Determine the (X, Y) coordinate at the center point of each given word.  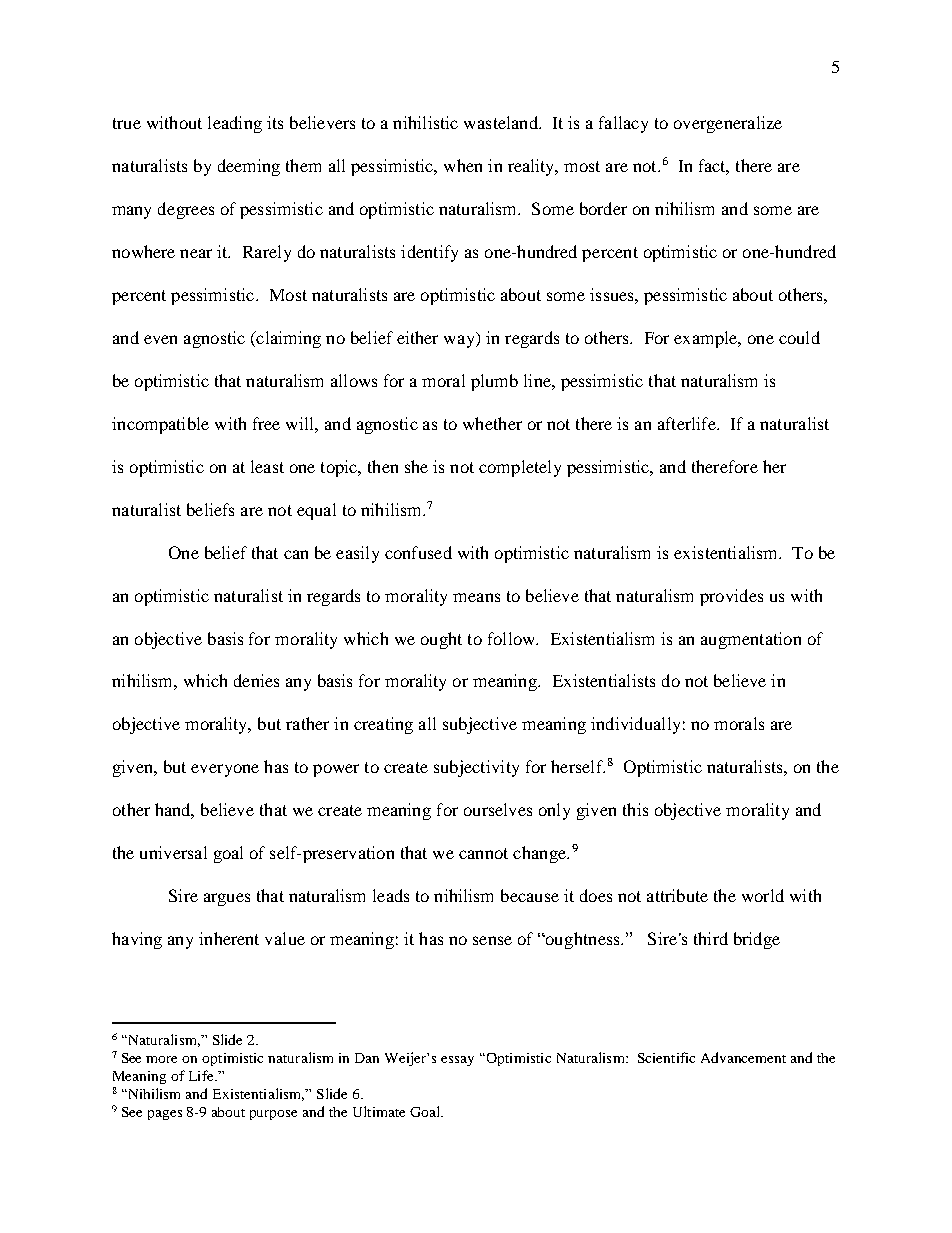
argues (227, 899)
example (707, 339)
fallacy (623, 124)
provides (731, 597)
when (463, 165)
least (267, 466)
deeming (249, 167)
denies (256, 680)
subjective (480, 725)
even (160, 339)
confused (418, 552)
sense (492, 940)
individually (635, 725)
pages (165, 1115)
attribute (677, 895)
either (417, 337)
